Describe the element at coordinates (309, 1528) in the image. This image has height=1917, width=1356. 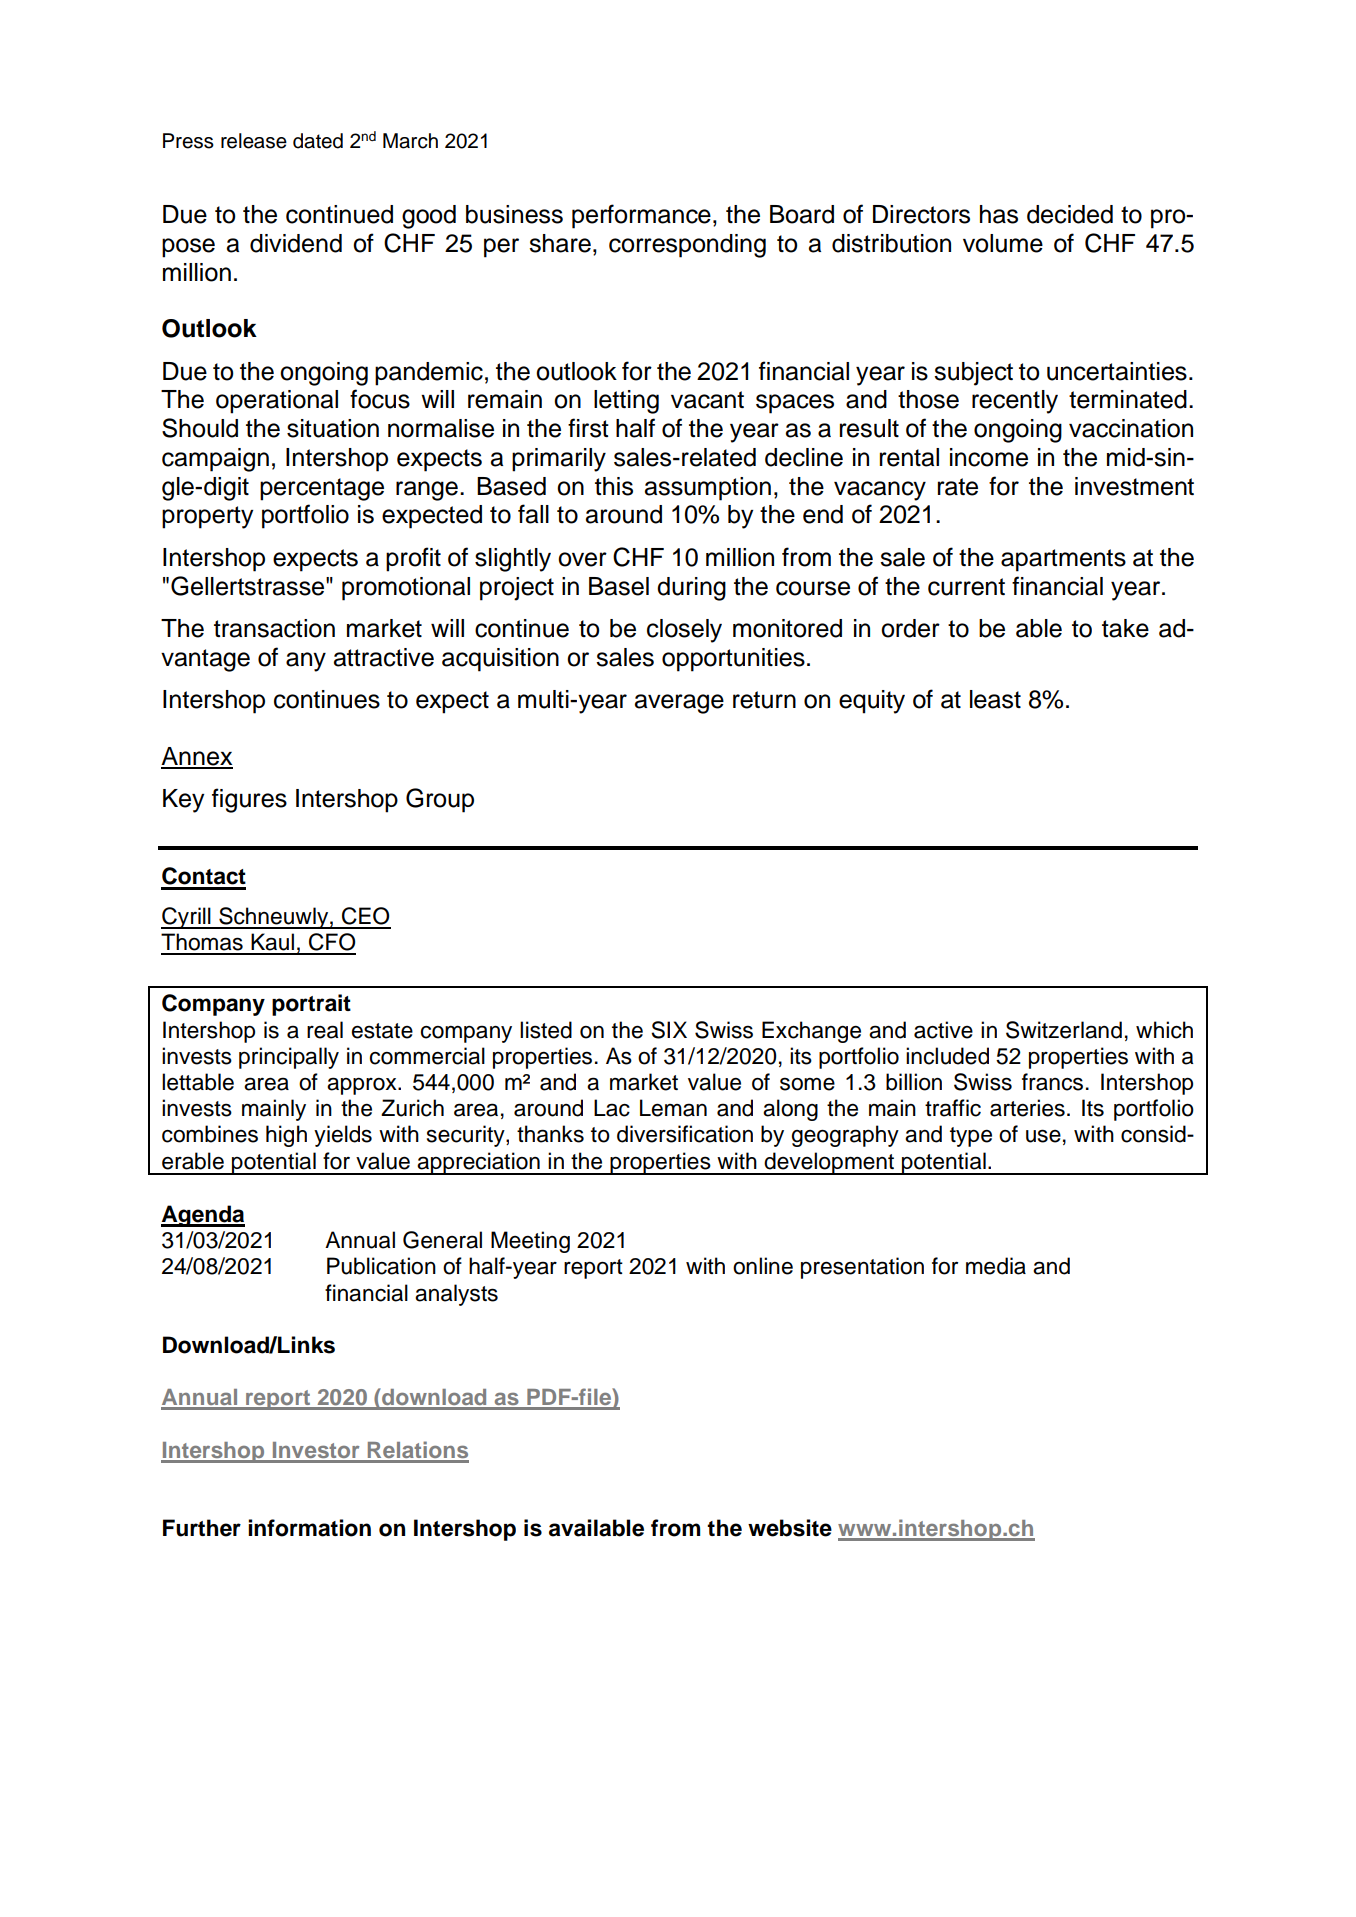
I see `information` at that location.
